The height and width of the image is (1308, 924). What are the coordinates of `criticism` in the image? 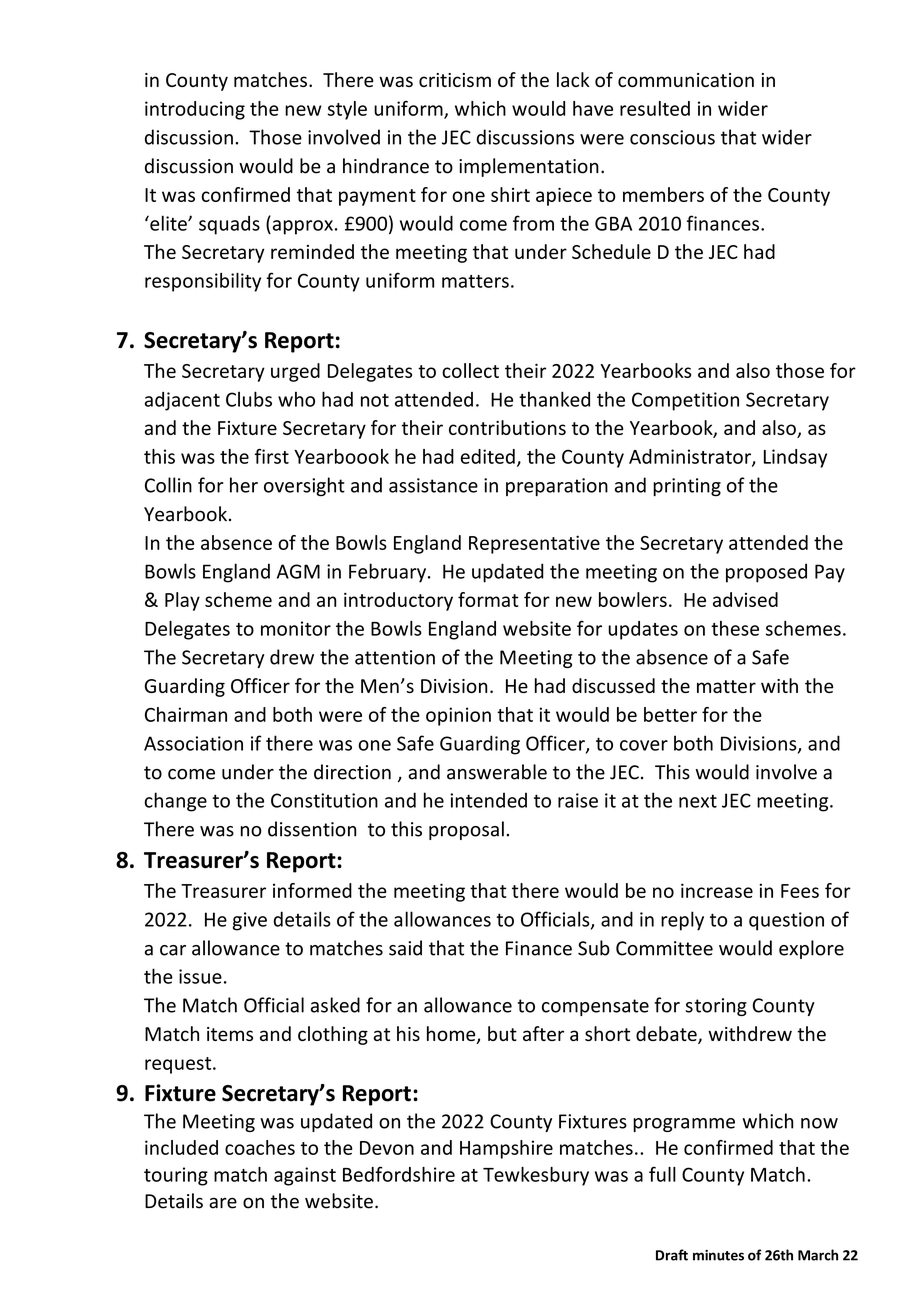 It's located at (455, 80).
